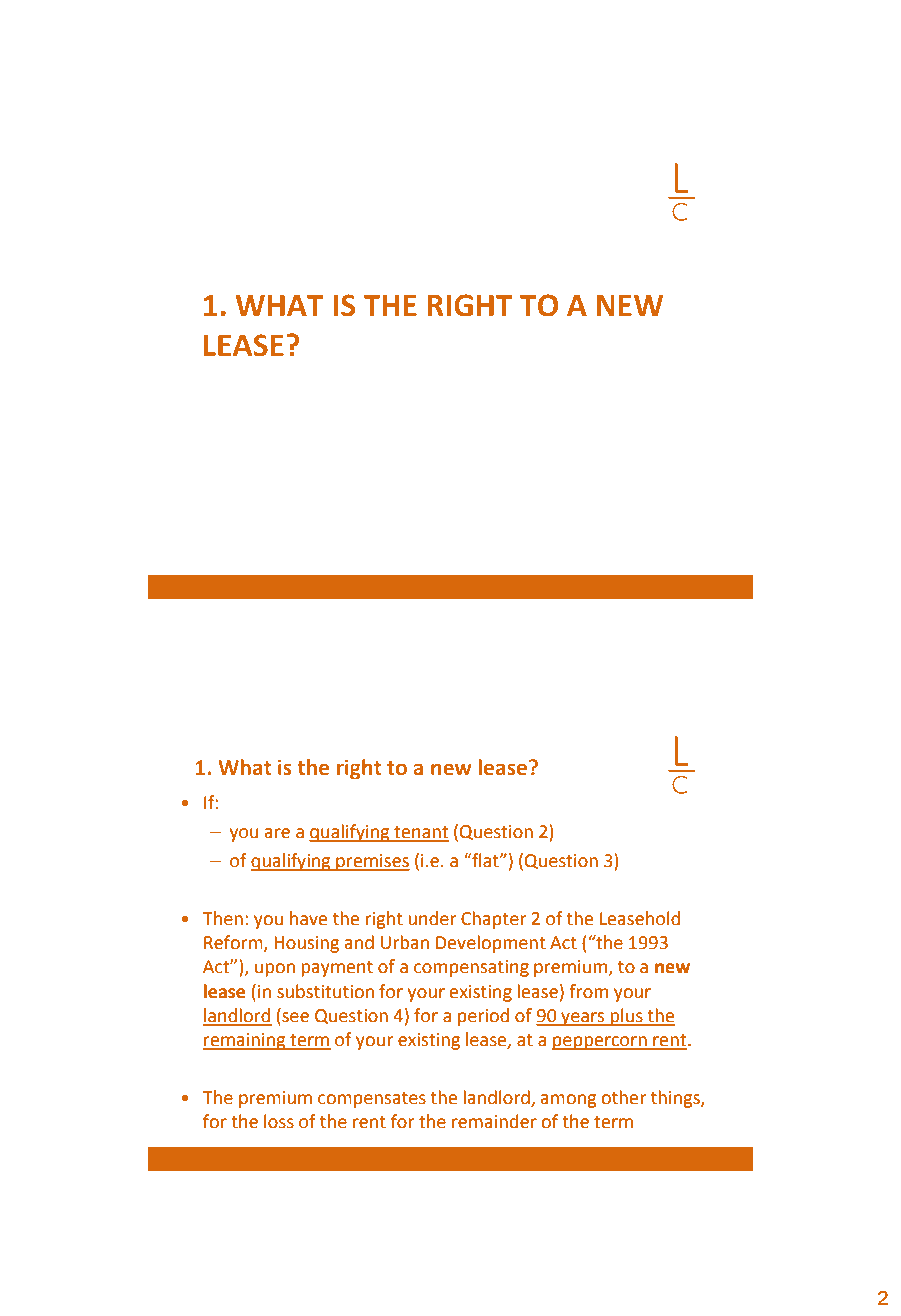 The width and height of the page is (901, 1316). Describe the element at coordinates (279, 1121) in the page. I see `loss` at that location.
